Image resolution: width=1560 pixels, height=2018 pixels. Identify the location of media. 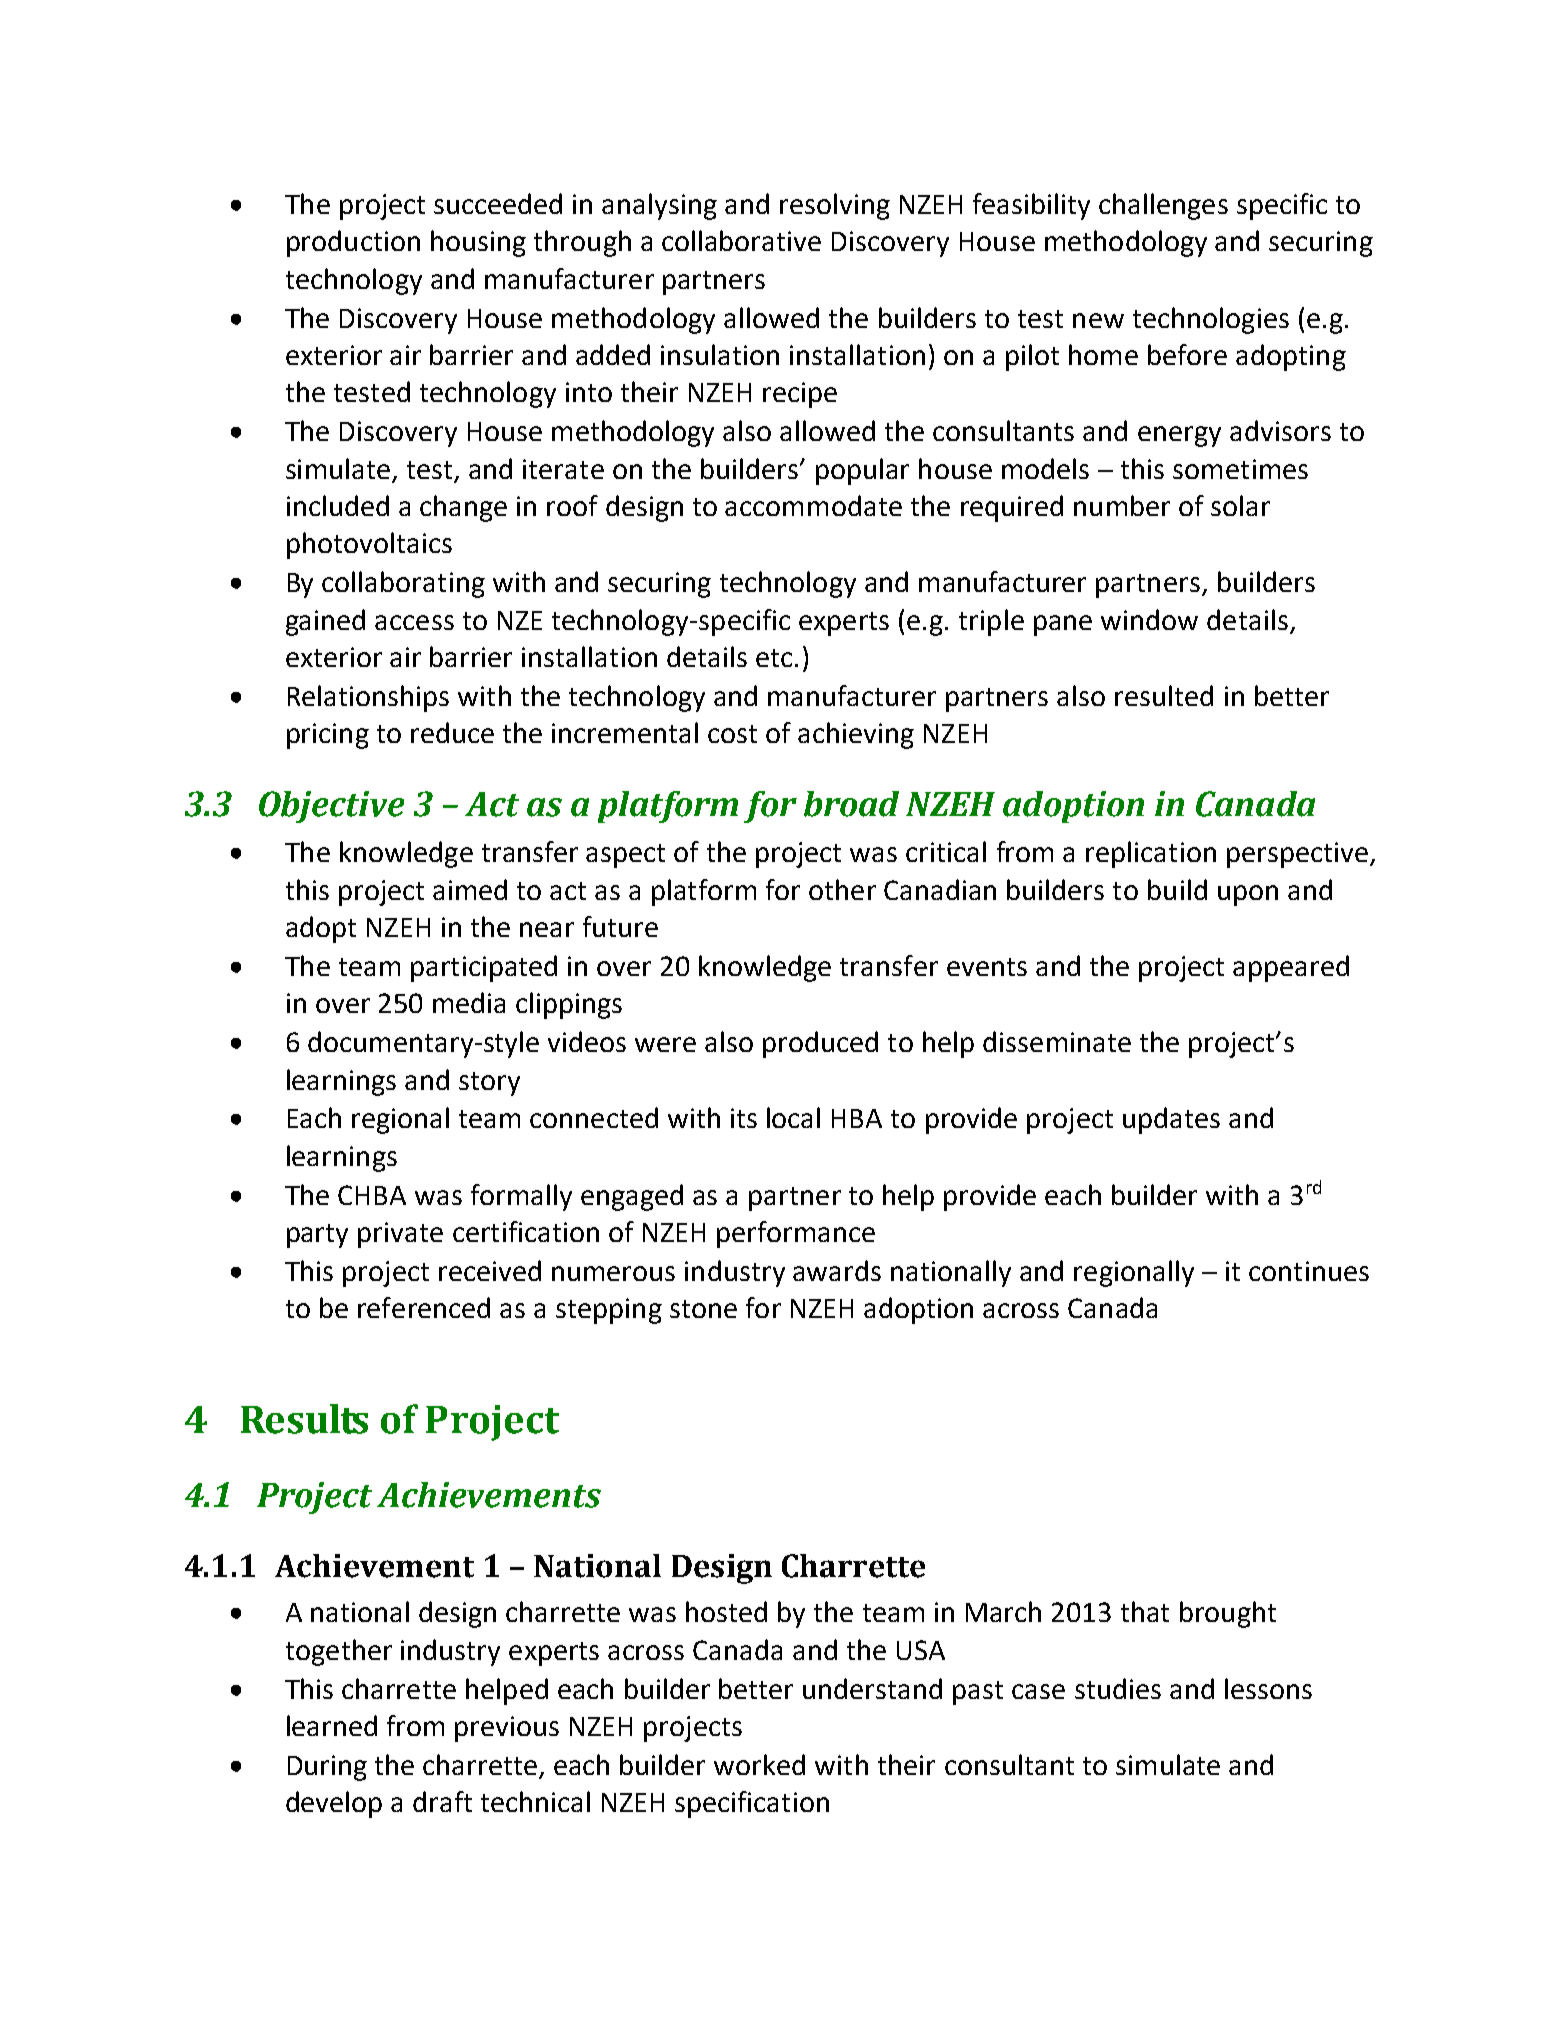
(469, 1002).
